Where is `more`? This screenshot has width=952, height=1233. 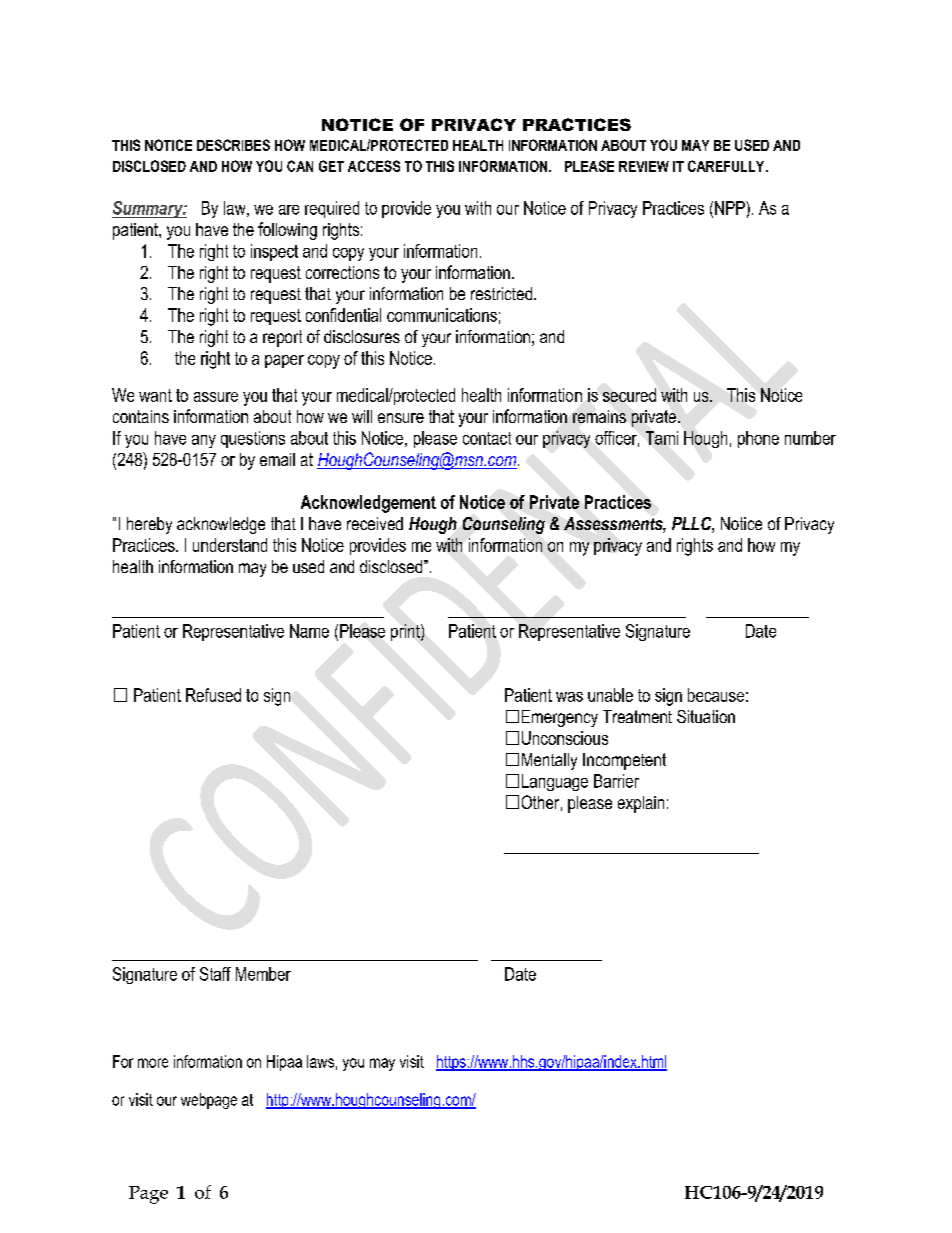
more is located at coordinates (153, 1063).
